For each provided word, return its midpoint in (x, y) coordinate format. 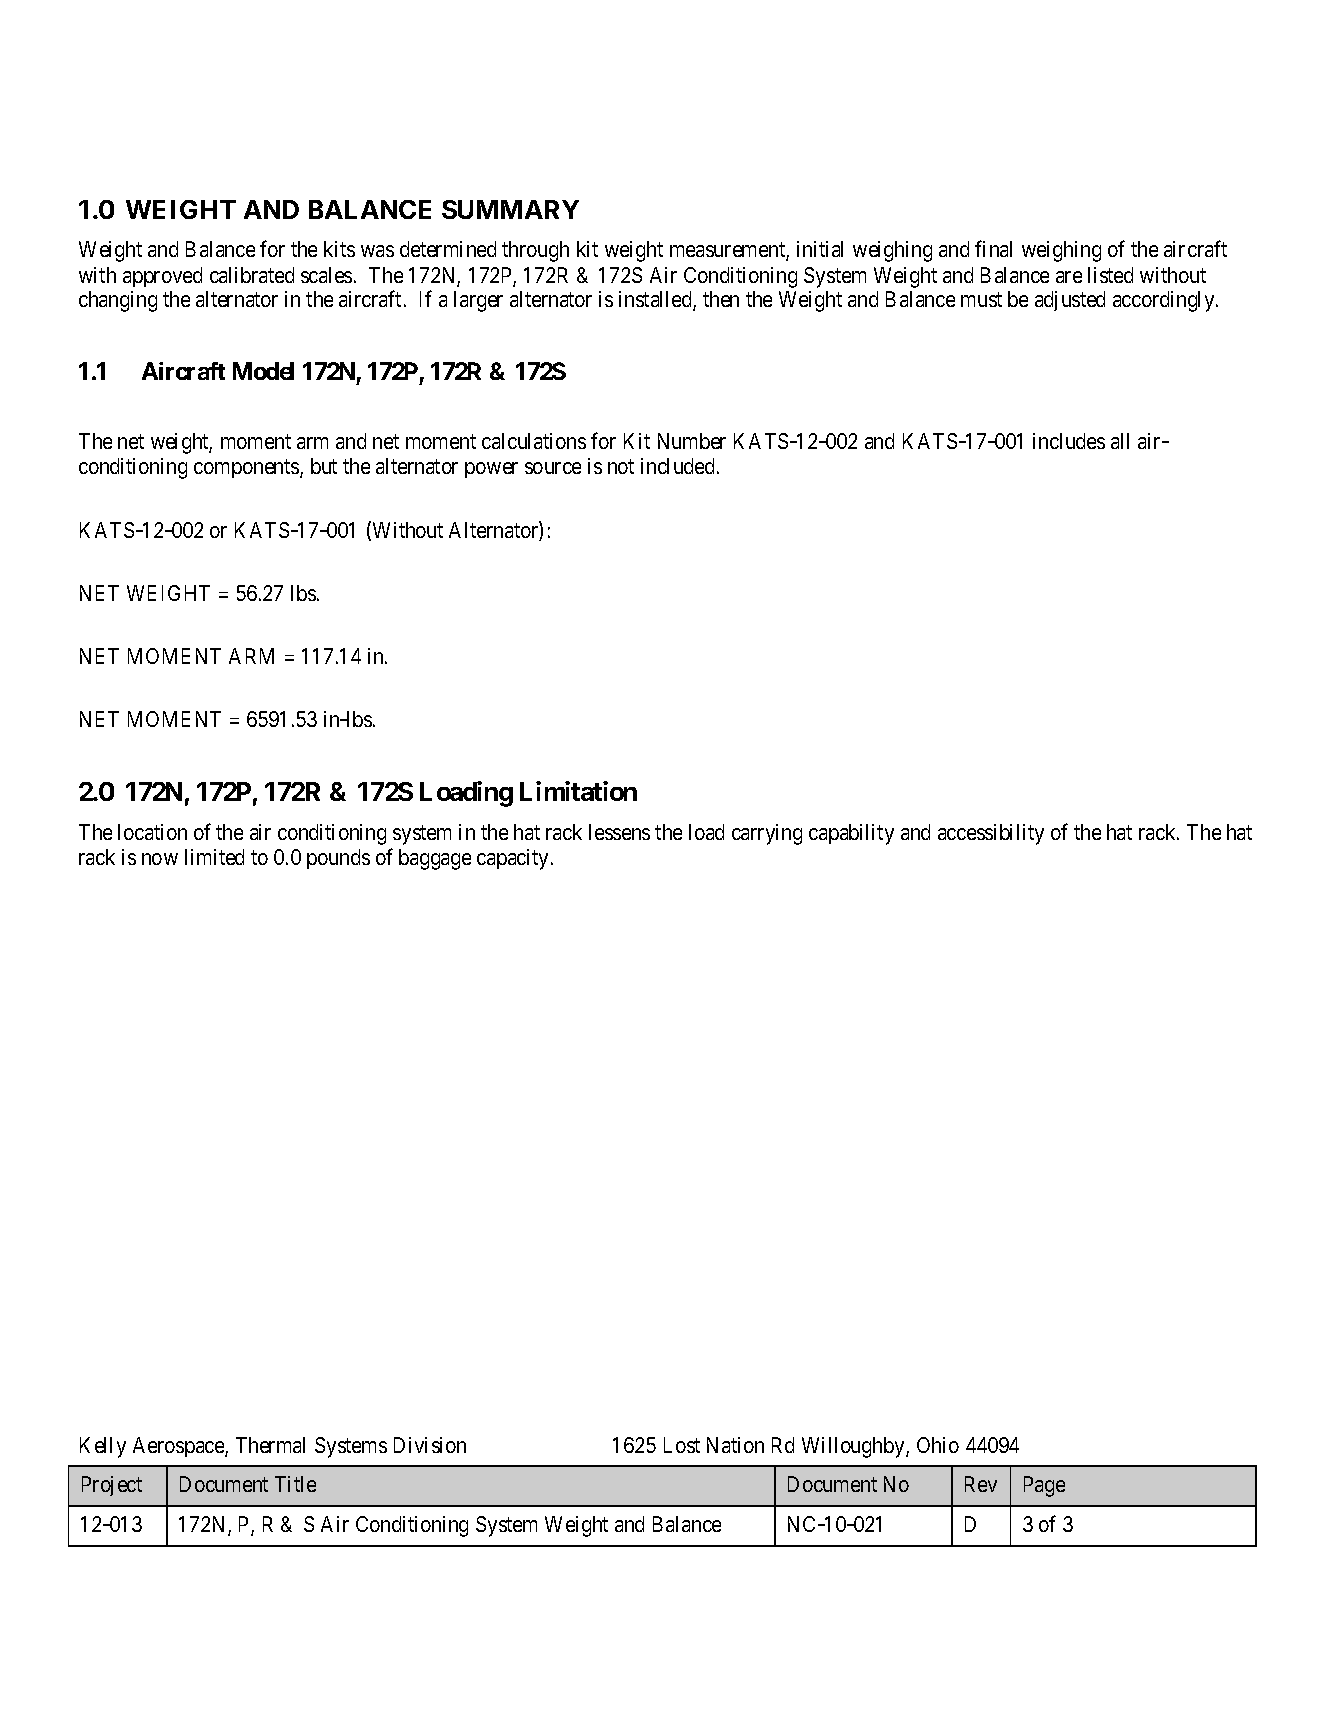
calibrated (252, 275)
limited (214, 857)
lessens (619, 832)
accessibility (991, 834)
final (993, 249)
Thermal (270, 1445)
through (535, 251)
